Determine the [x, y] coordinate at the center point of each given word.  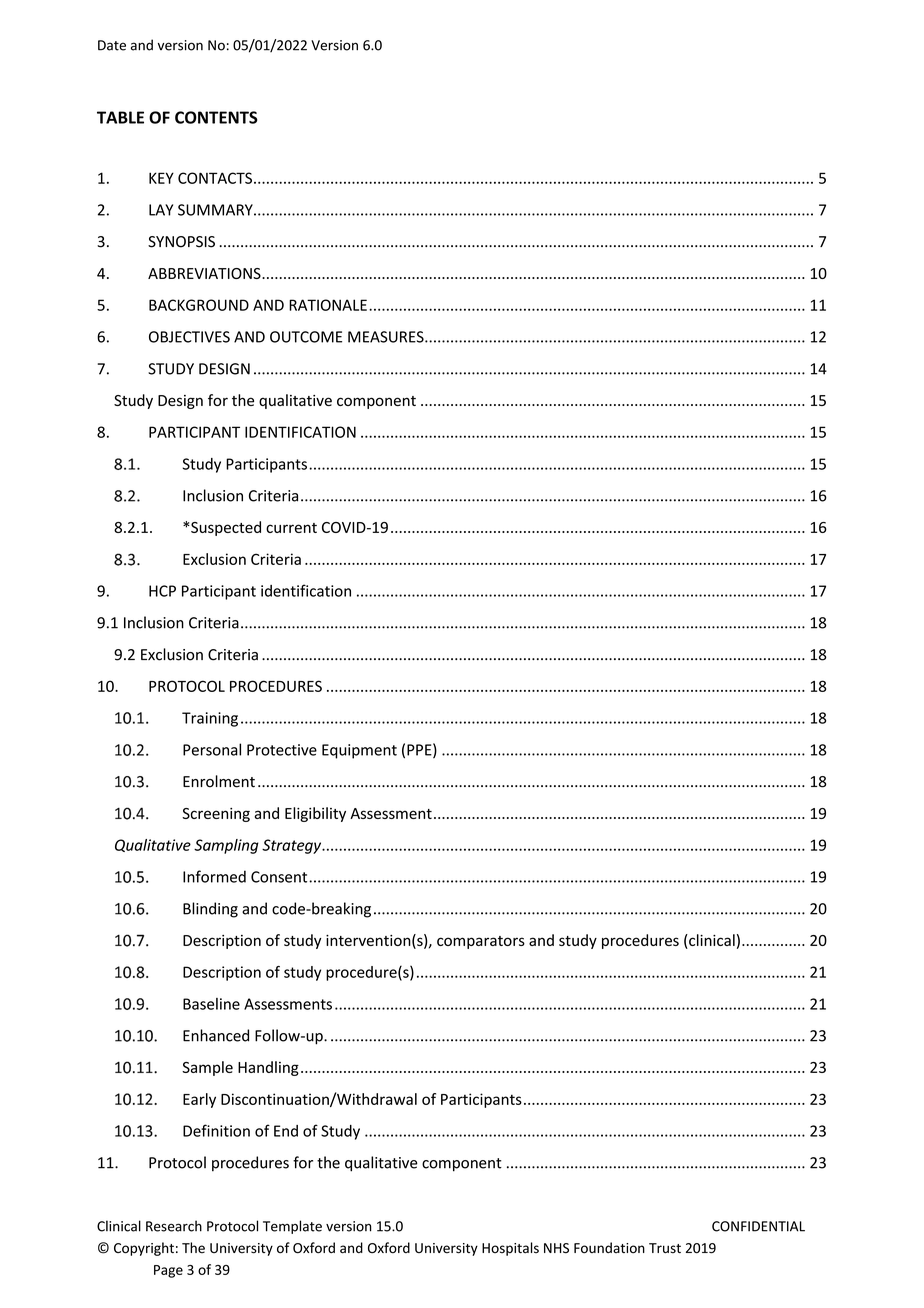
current [291, 528]
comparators [481, 942]
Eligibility [315, 814]
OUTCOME [306, 337]
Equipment [359, 751]
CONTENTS [216, 117]
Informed [214, 876]
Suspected [225, 528]
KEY [161, 178]
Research [174, 1226]
